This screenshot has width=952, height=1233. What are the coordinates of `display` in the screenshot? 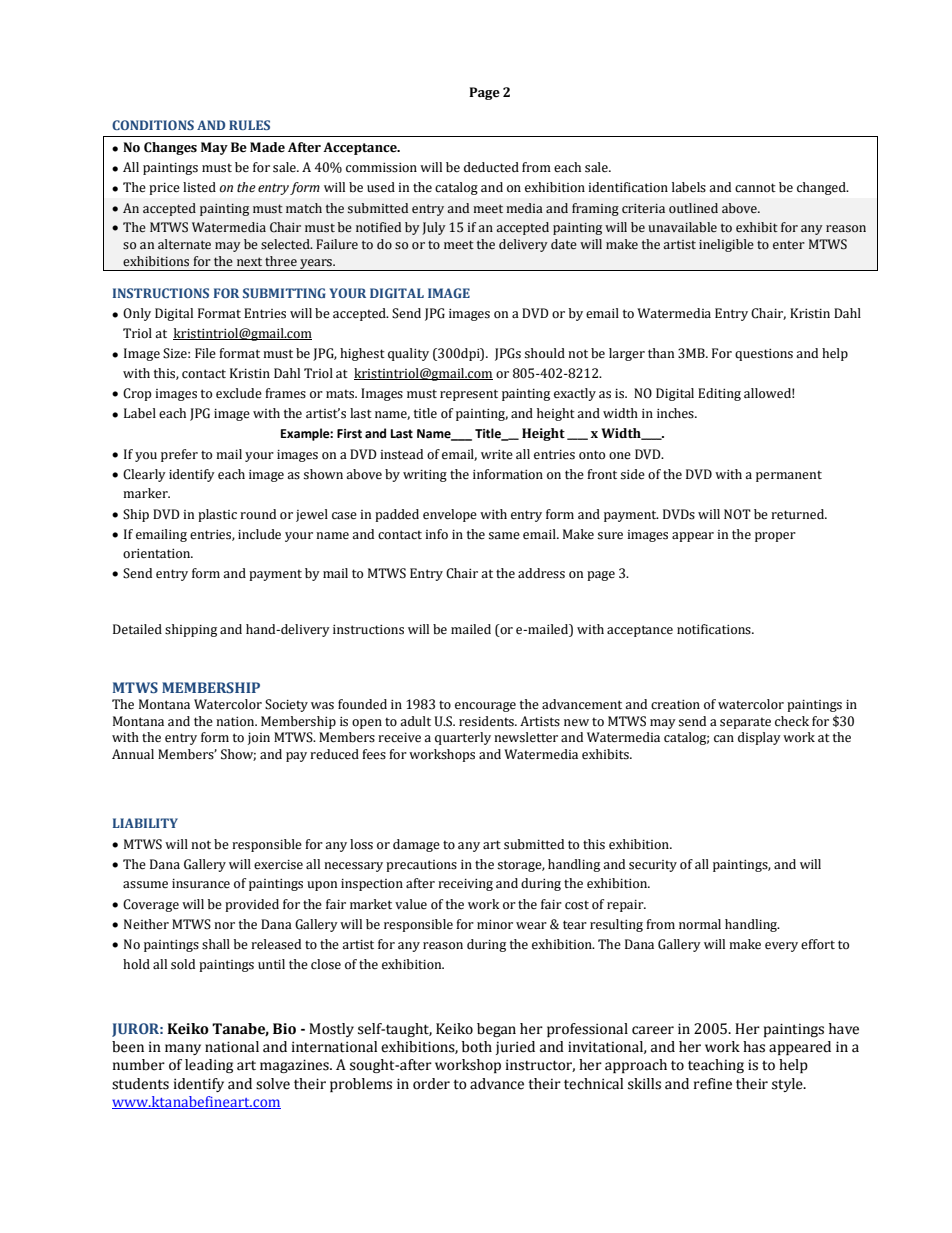 It's located at (759, 738).
